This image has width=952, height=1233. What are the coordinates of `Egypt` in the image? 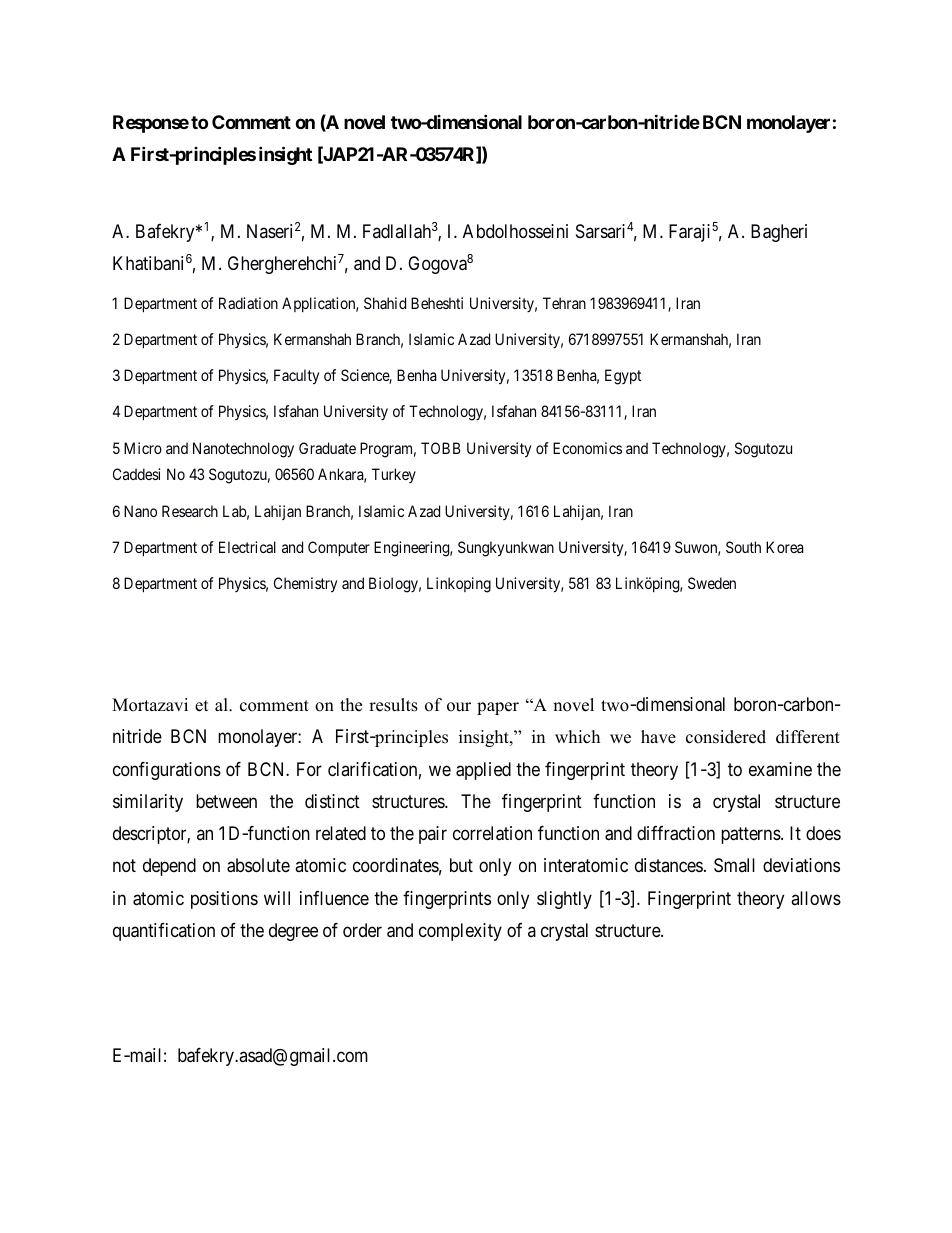 It's located at (623, 377).
